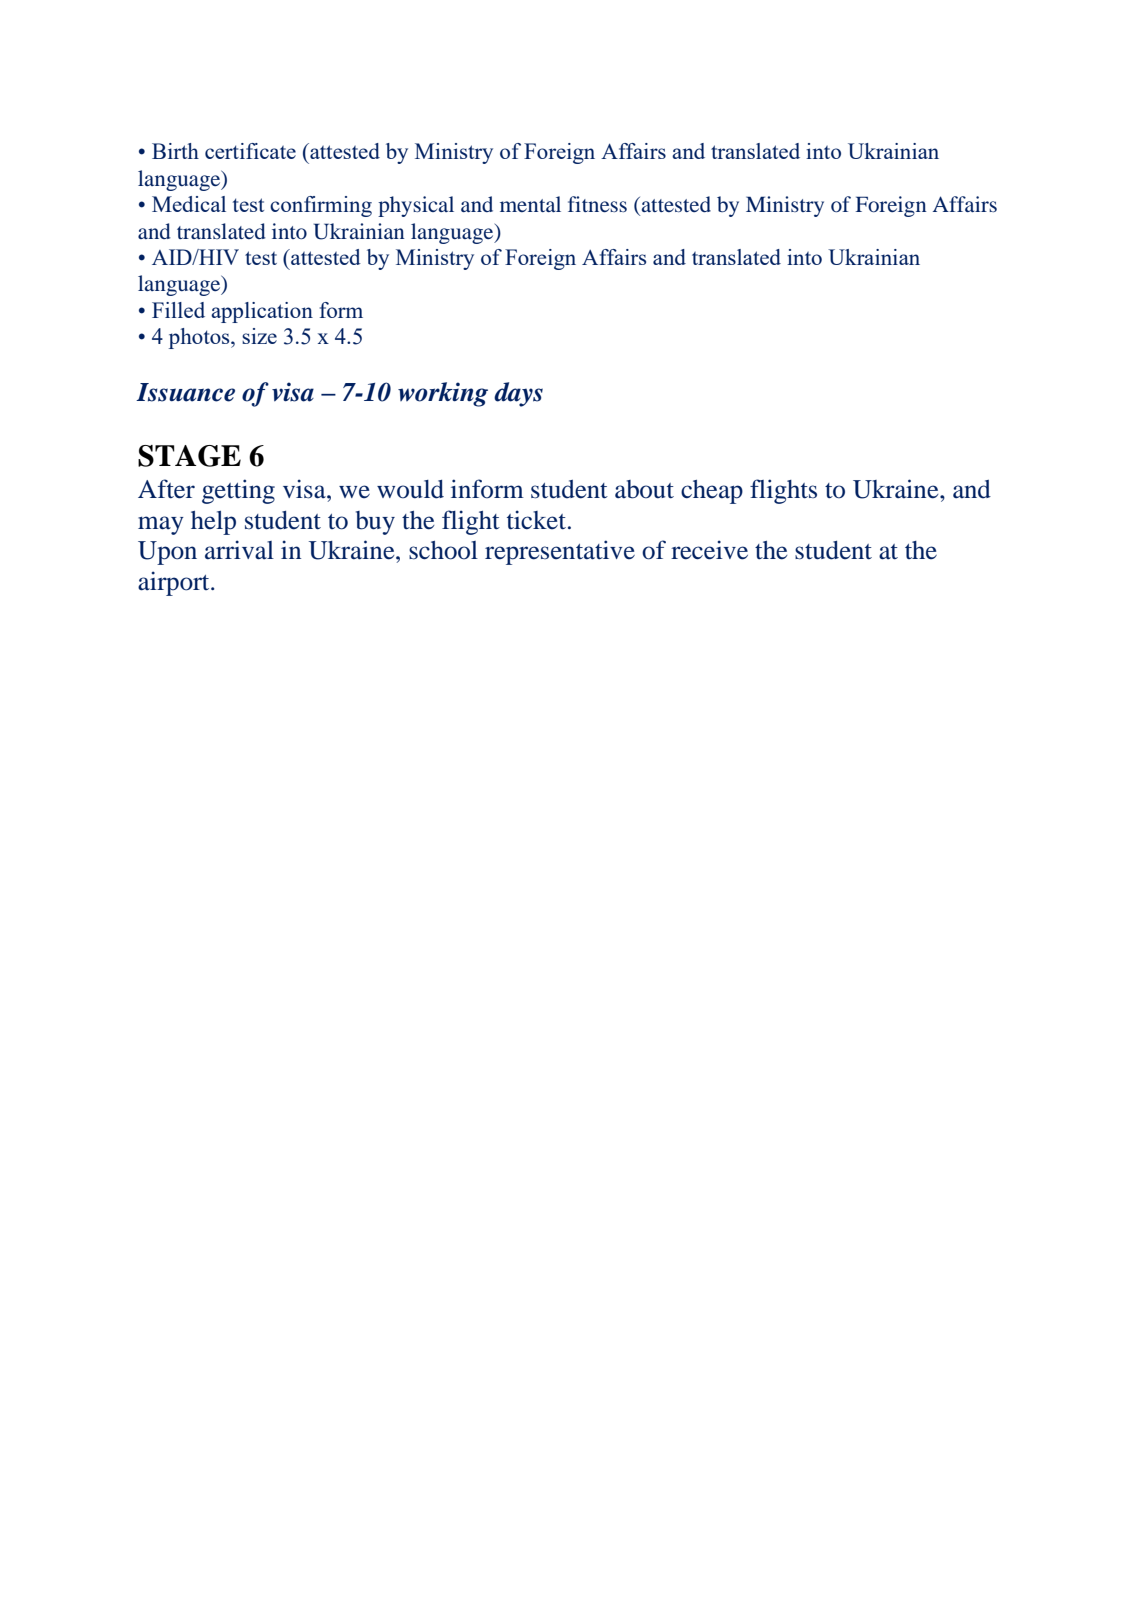 This screenshot has height=1612, width=1140. What do you see at coordinates (250, 151) in the screenshot?
I see `certificate` at bounding box center [250, 151].
